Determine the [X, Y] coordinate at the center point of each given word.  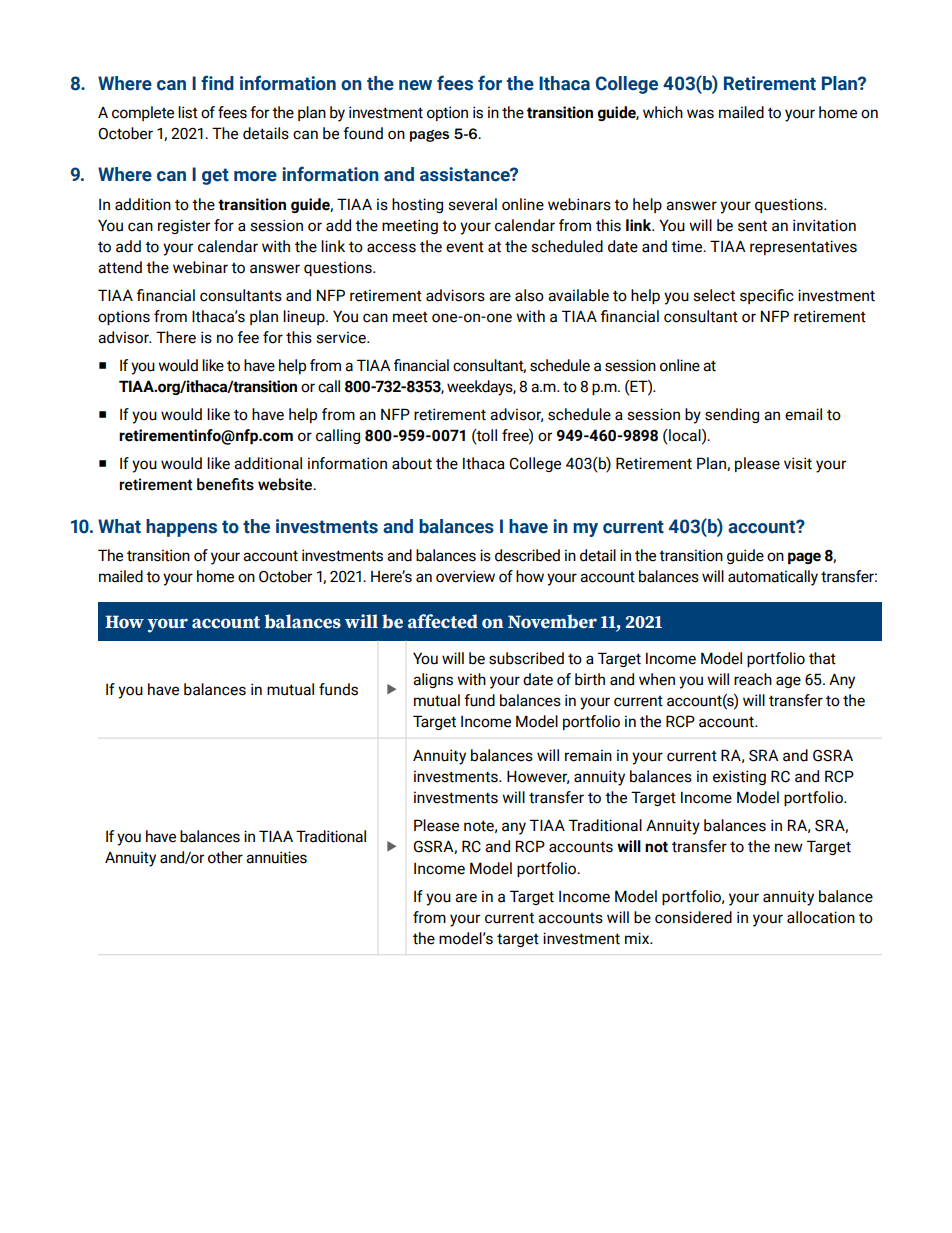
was [700, 114]
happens [181, 528]
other [225, 857]
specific [767, 296]
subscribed [526, 658]
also [529, 295]
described [527, 555]
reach [753, 679]
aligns [433, 680]
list [188, 112]
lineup [305, 317]
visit [798, 463]
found [363, 133]
